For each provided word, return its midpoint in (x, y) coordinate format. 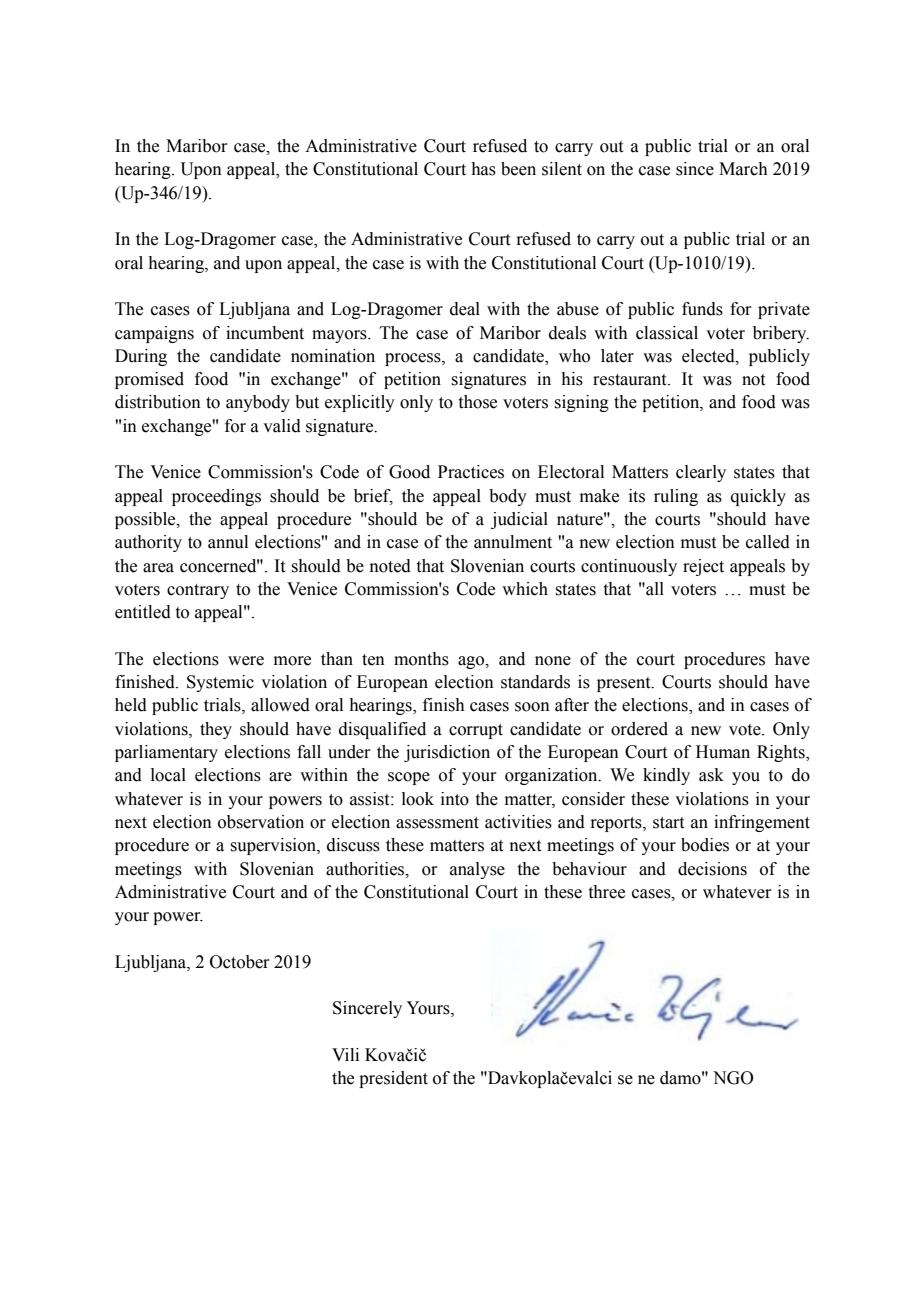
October (240, 962)
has (483, 169)
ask (711, 775)
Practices (471, 472)
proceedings (216, 497)
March (743, 169)
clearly (701, 473)
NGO (733, 1078)
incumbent (265, 333)
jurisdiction (447, 753)
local (168, 775)
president (393, 1079)
